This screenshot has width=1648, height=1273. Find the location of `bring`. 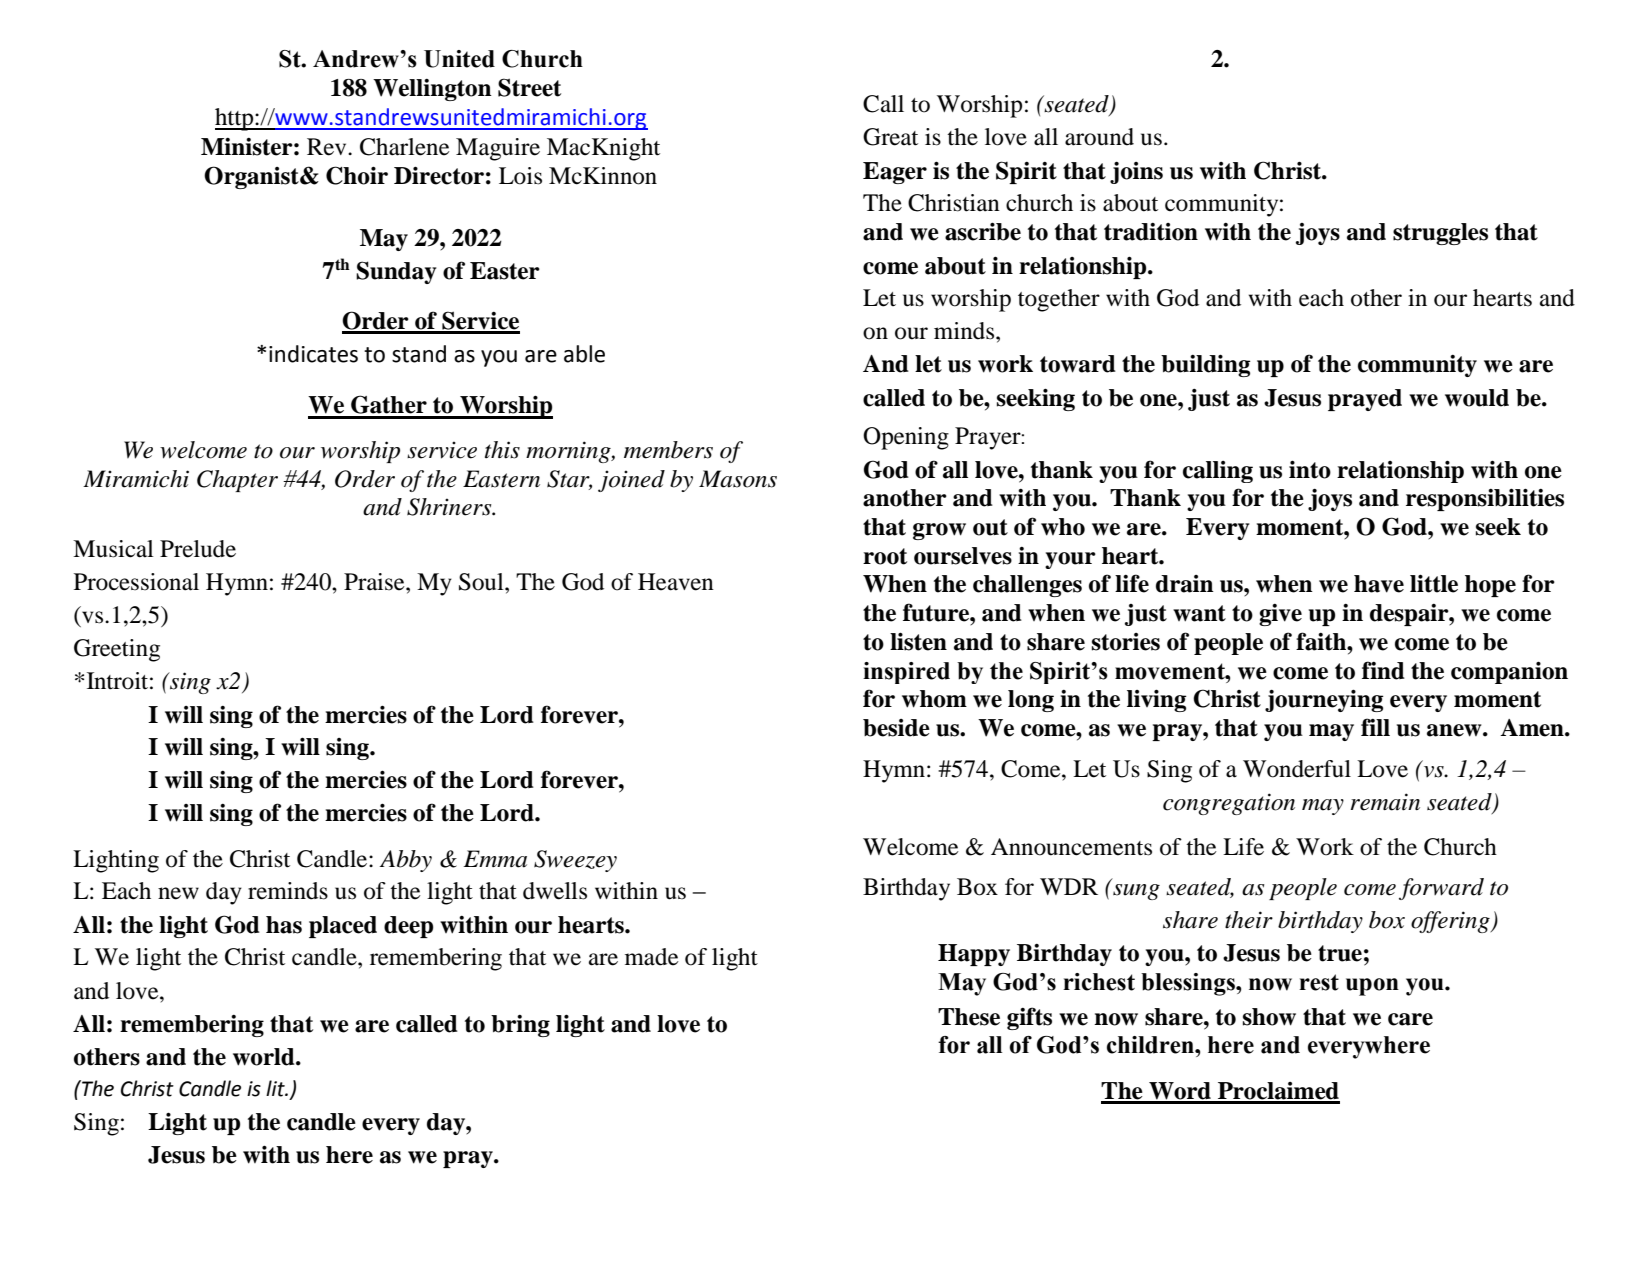

bring is located at coordinates (520, 1026).
